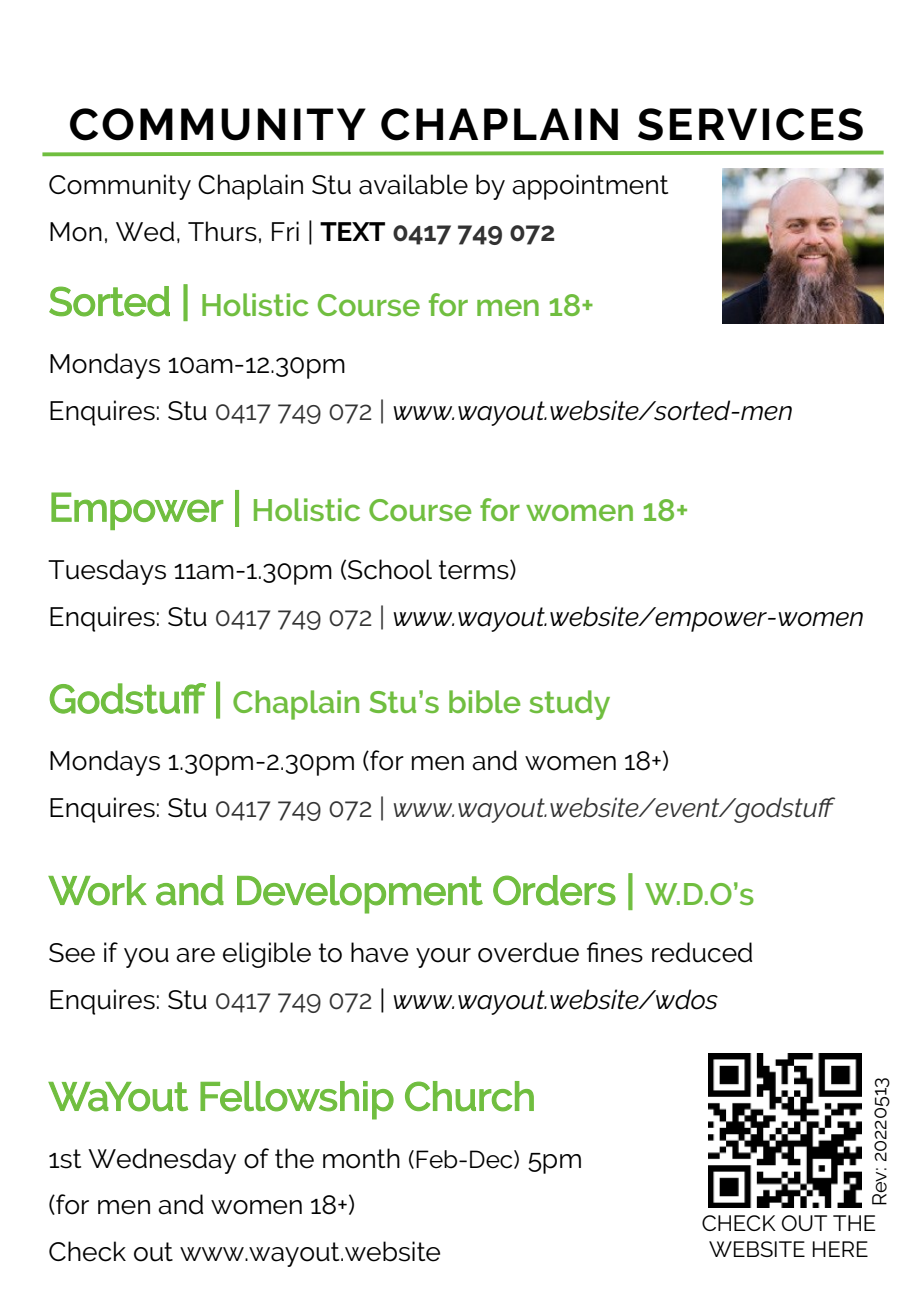 This page has height=1313, width=924. I want to click on reduced, so click(702, 952).
